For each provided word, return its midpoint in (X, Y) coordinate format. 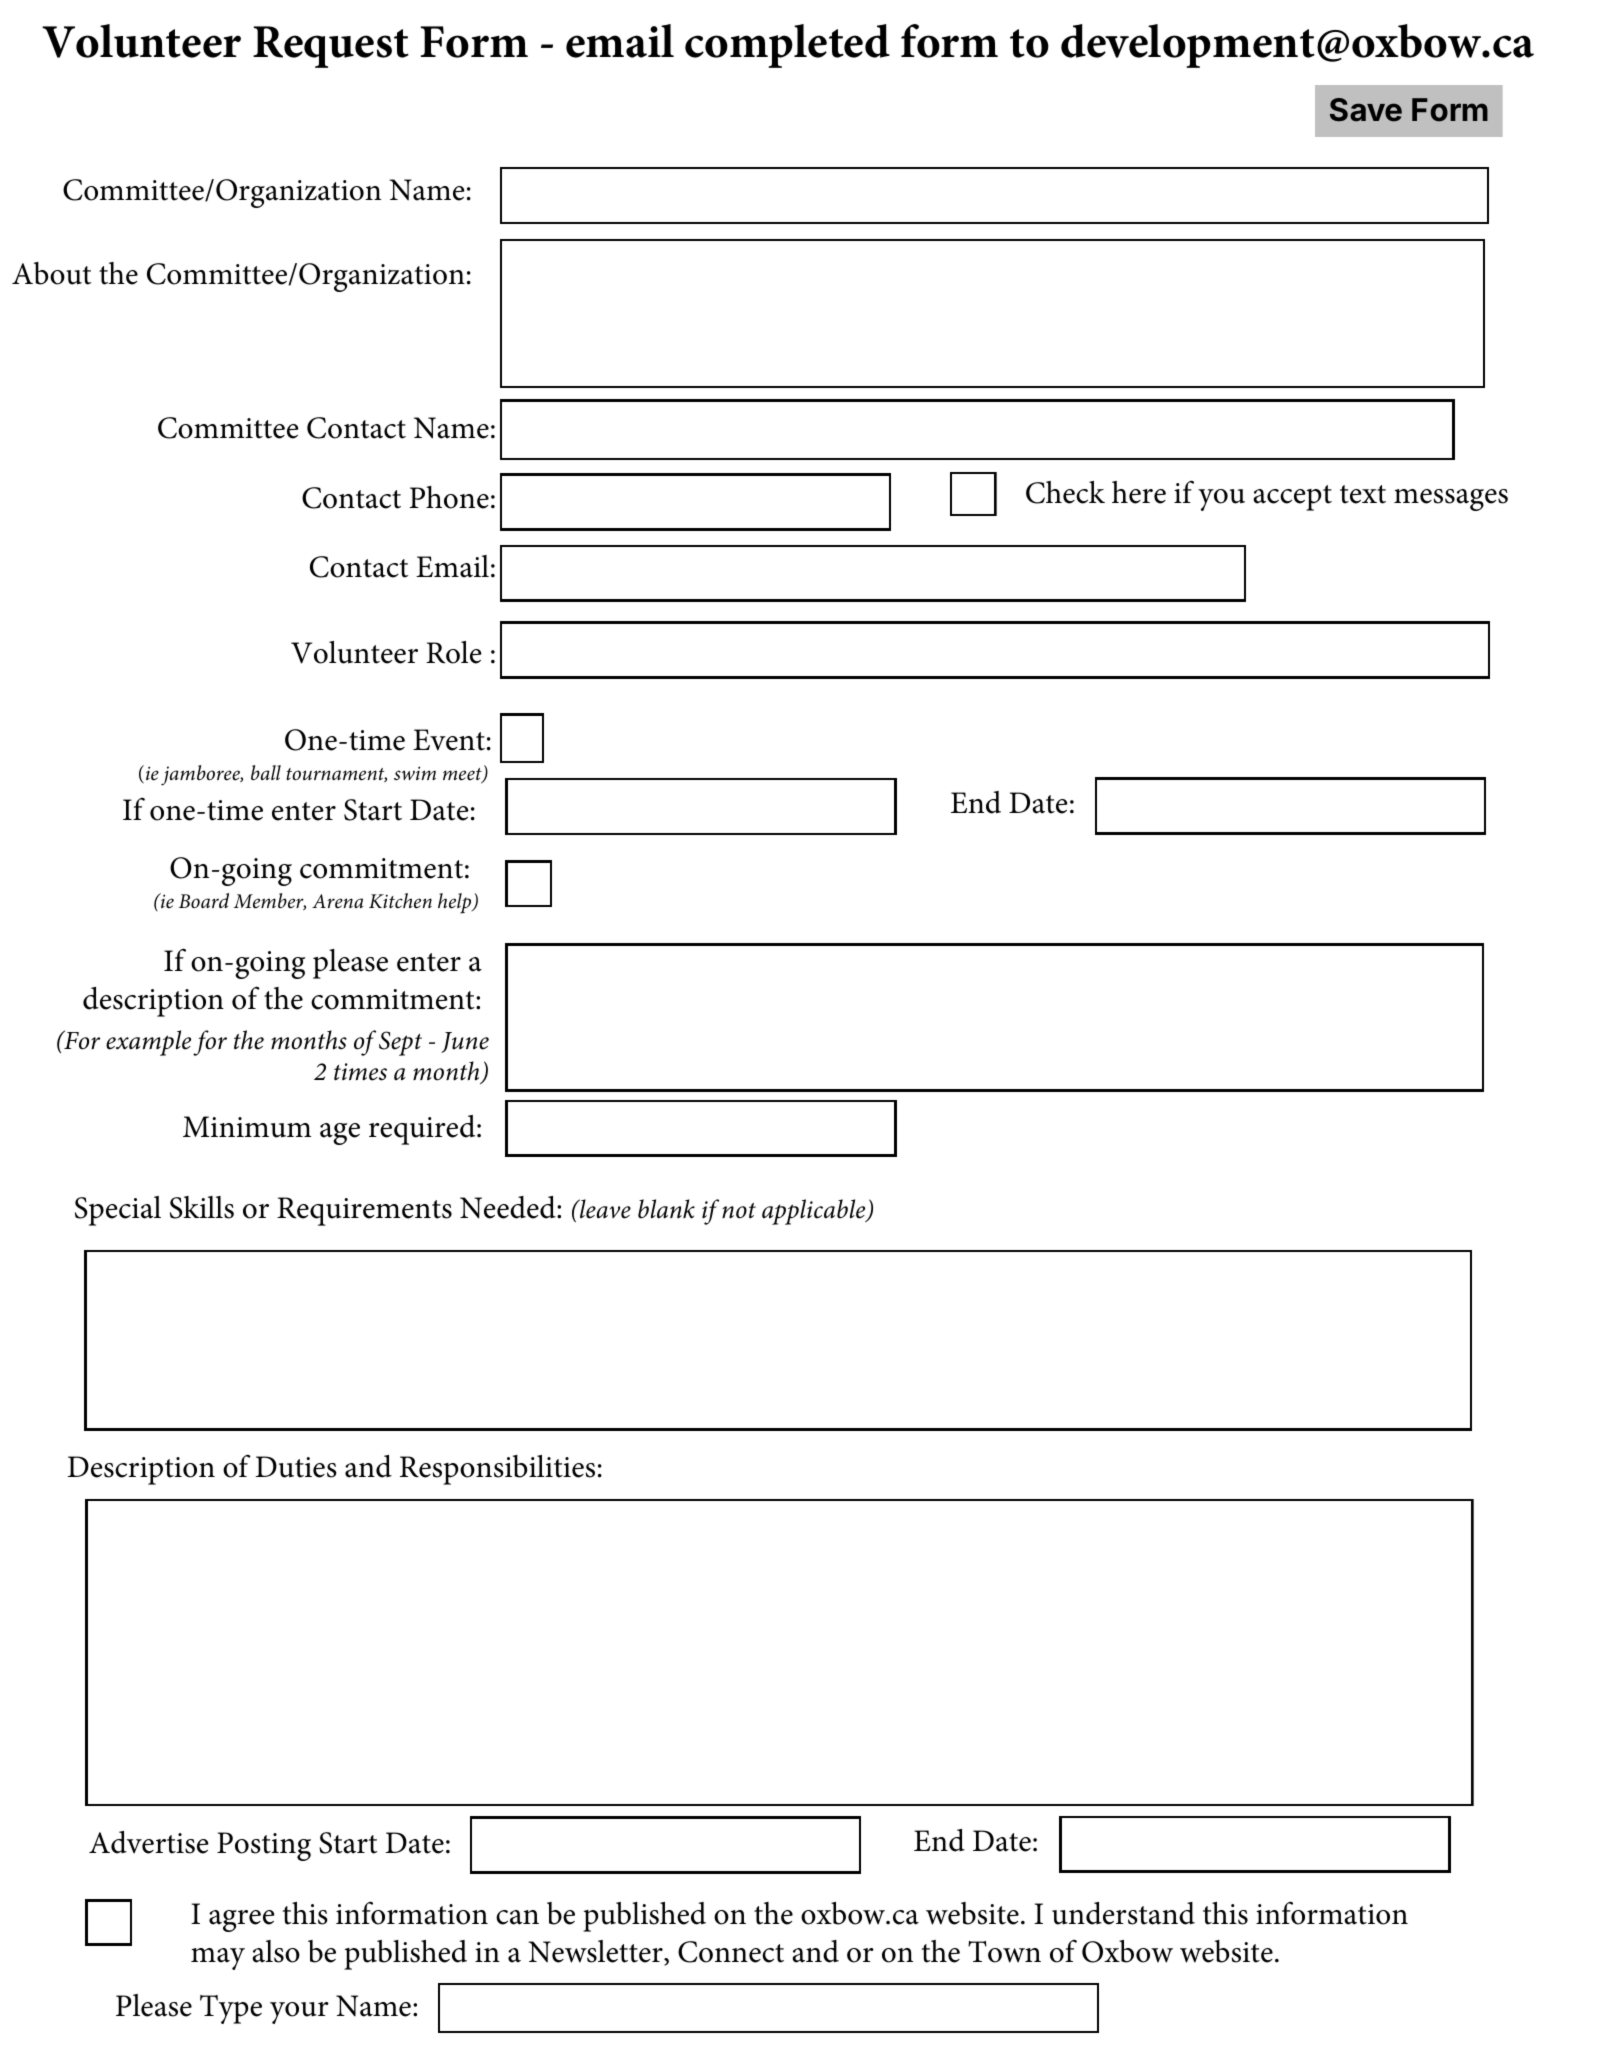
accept (1292, 498)
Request (331, 47)
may (218, 1959)
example (148, 1043)
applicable (815, 1212)
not (739, 1211)
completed (787, 46)
